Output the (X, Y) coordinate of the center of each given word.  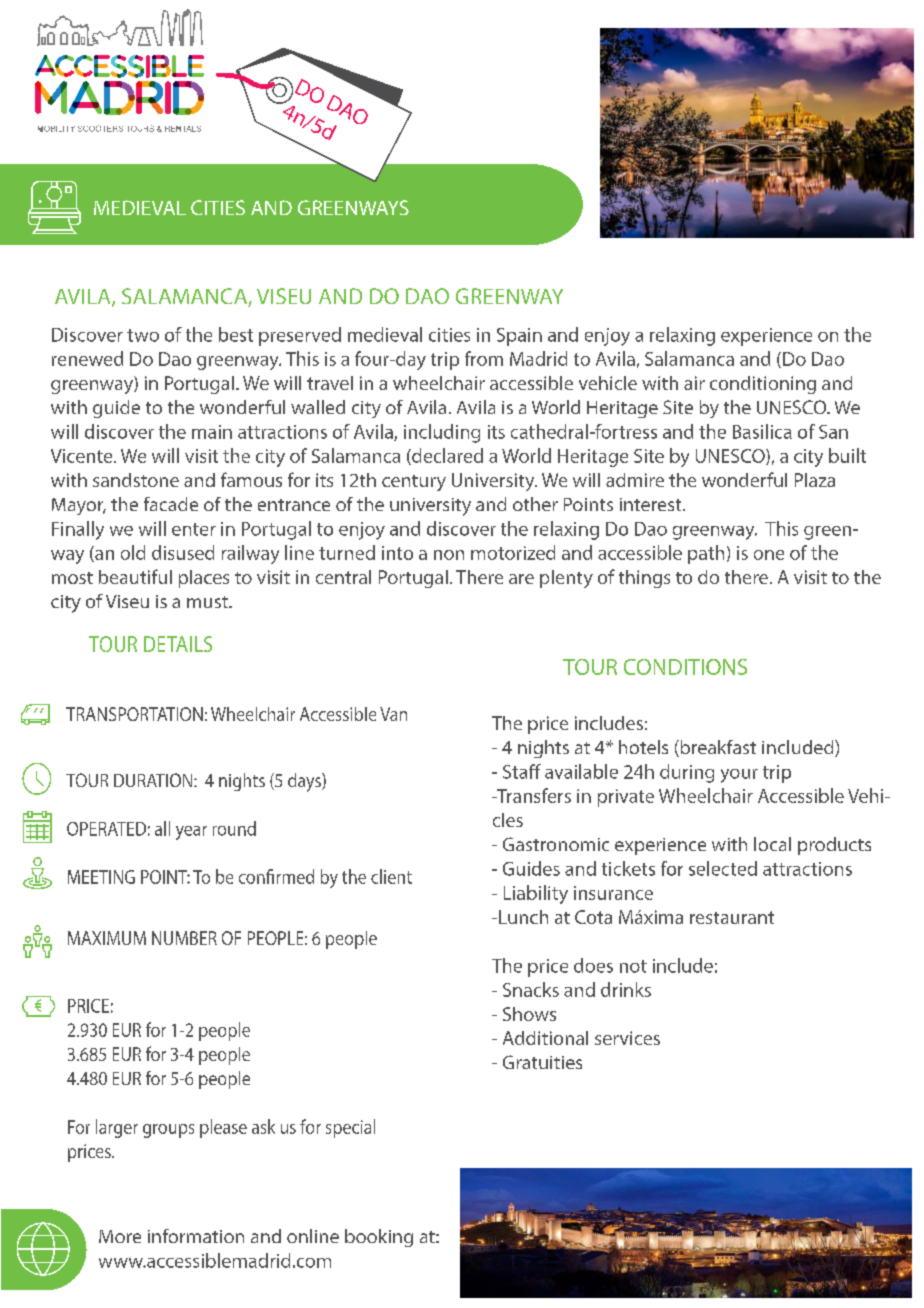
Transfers (532, 795)
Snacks (531, 989)
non (449, 555)
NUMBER (184, 938)
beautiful (135, 576)
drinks (626, 989)
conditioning (763, 385)
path (706, 554)
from (484, 358)
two (143, 335)
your (739, 776)
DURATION (154, 780)
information (196, 1236)
